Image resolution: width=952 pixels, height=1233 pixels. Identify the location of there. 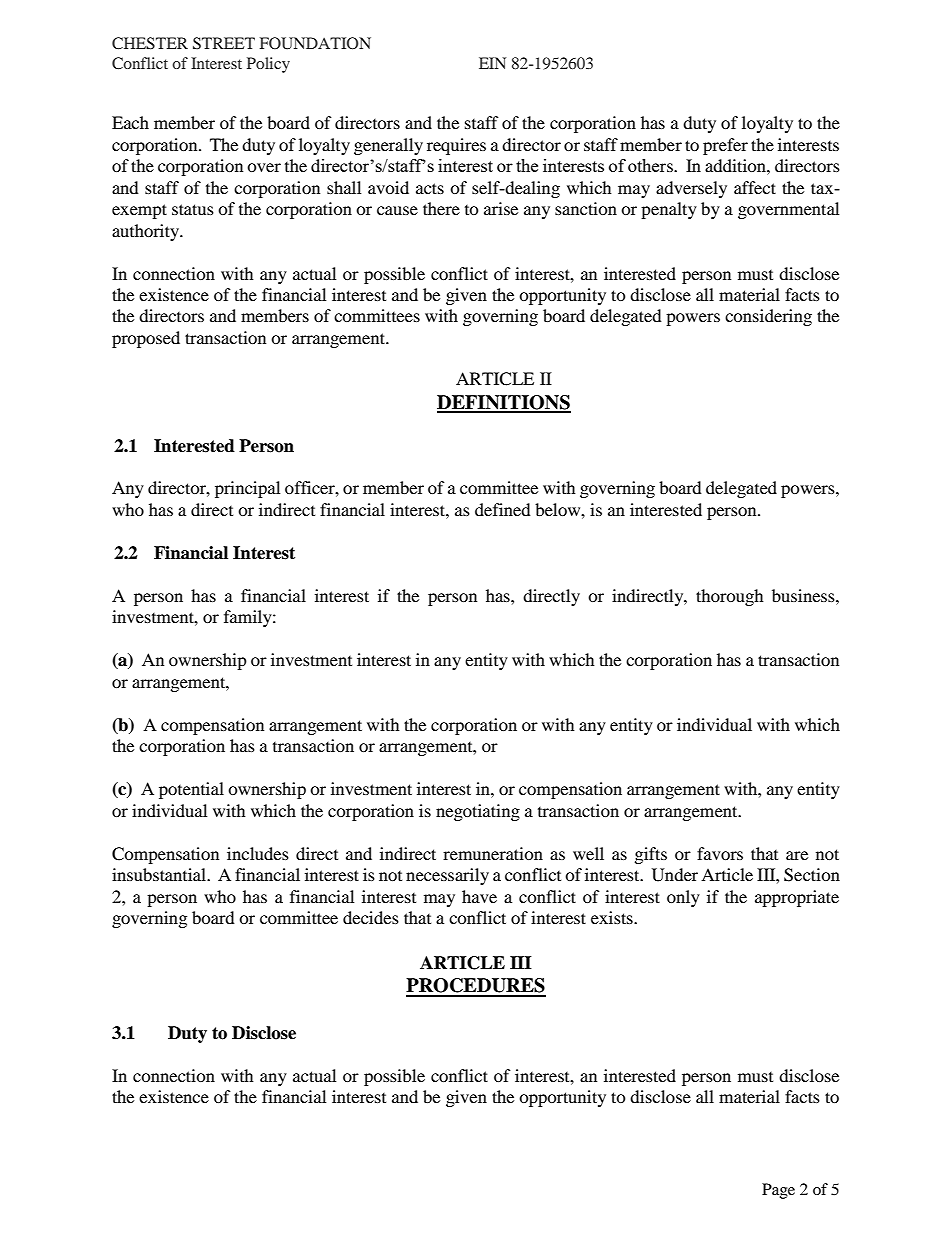
(441, 208).
